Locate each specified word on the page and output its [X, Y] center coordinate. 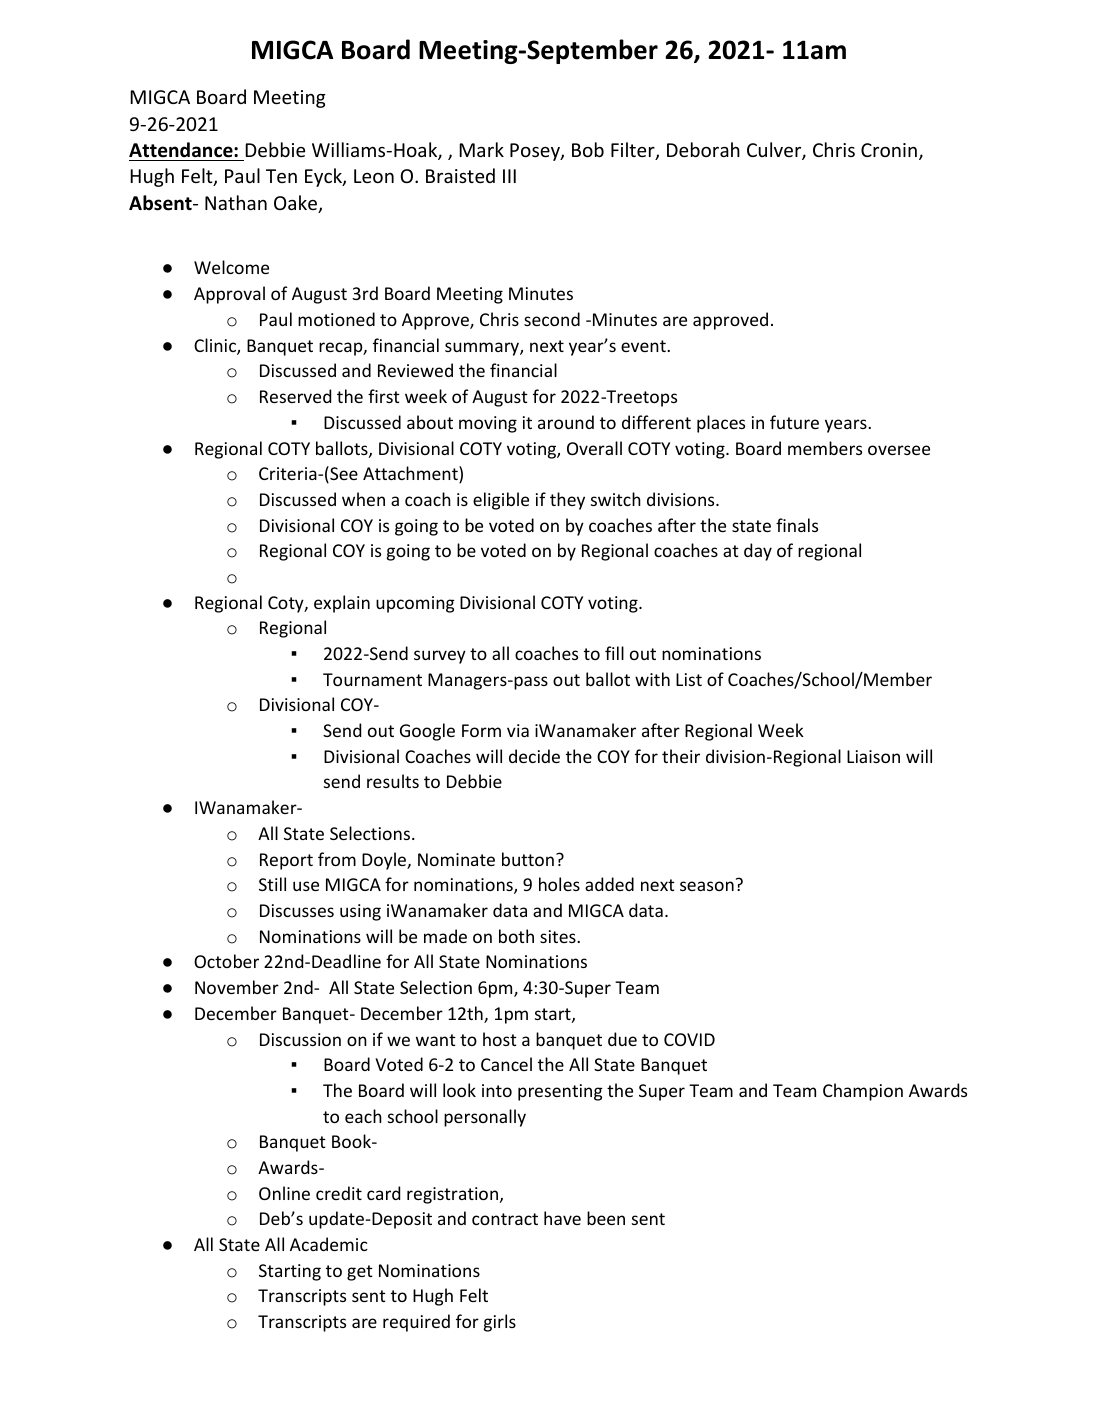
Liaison [873, 756]
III [509, 176]
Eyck [324, 177]
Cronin [889, 150]
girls [500, 1323]
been [606, 1218]
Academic [329, 1244]
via [518, 730]
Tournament [372, 679]
